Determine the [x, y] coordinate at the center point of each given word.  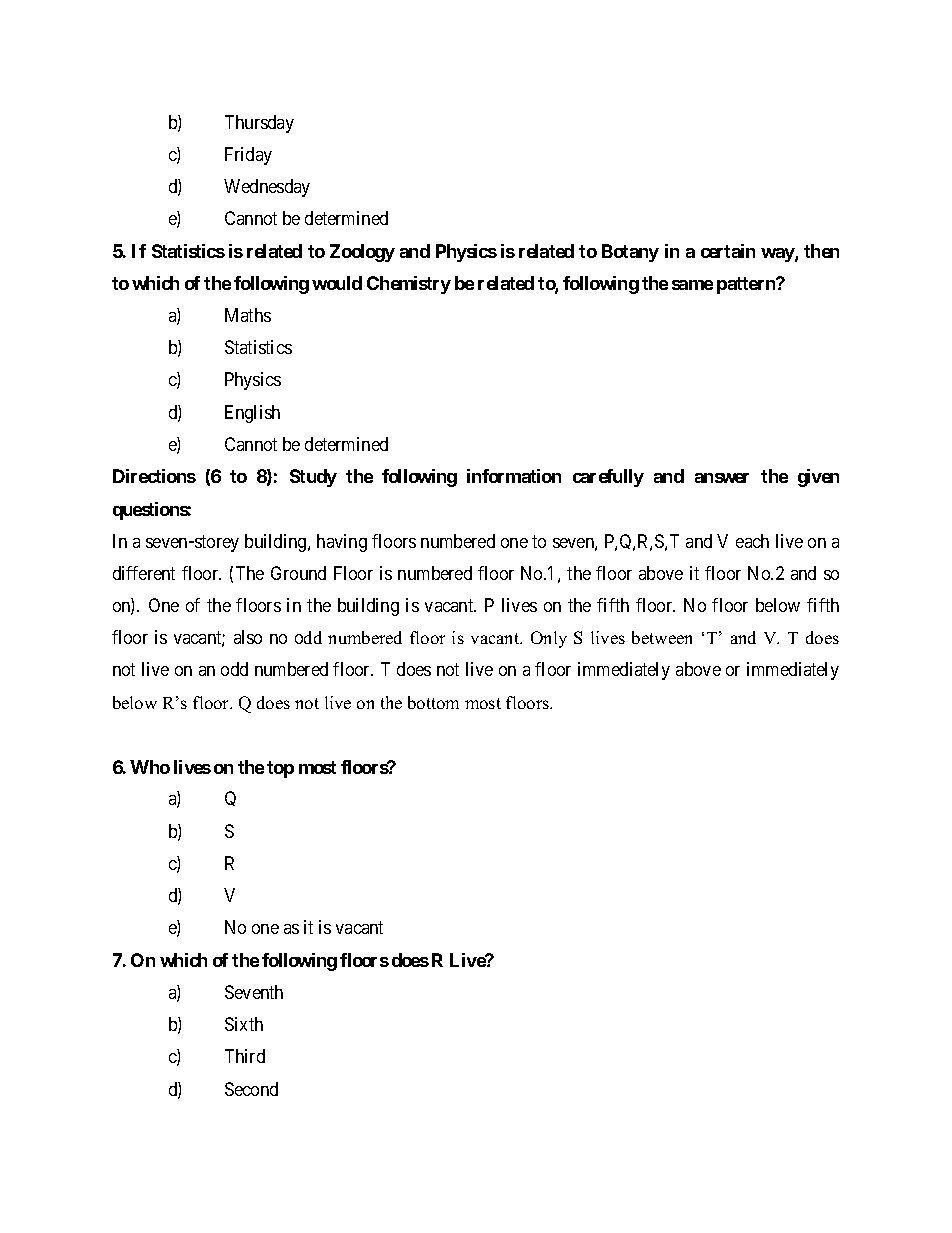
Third [245, 1056]
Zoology [362, 253]
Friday [248, 156]
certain [728, 251]
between [662, 637]
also [248, 637]
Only [549, 639]
